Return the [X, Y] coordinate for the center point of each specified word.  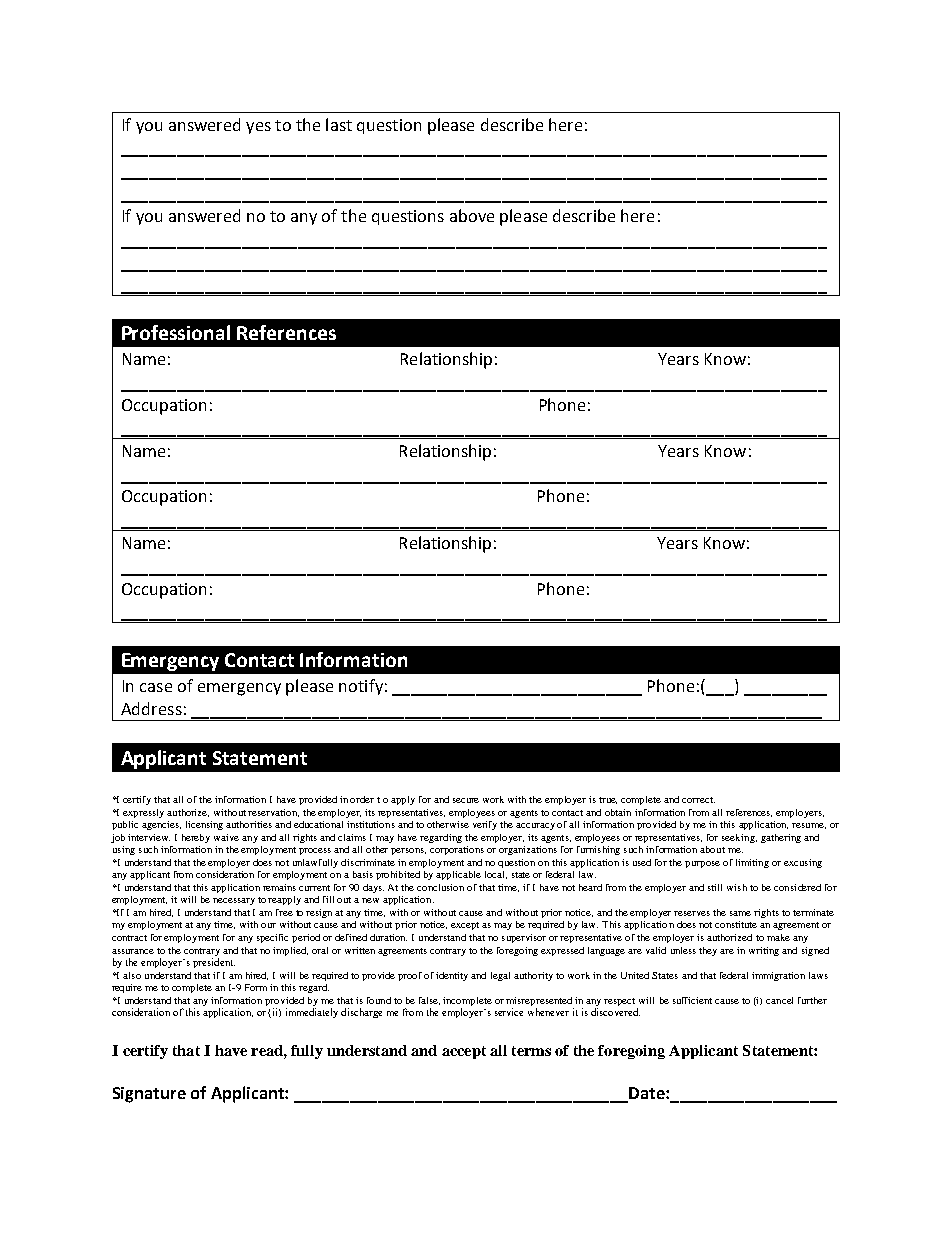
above [472, 215]
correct [698, 800]
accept [464, 1052]
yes [258, 128]
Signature [149, 1095]
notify [361, 687]
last [339, 124]
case [156, 687]
